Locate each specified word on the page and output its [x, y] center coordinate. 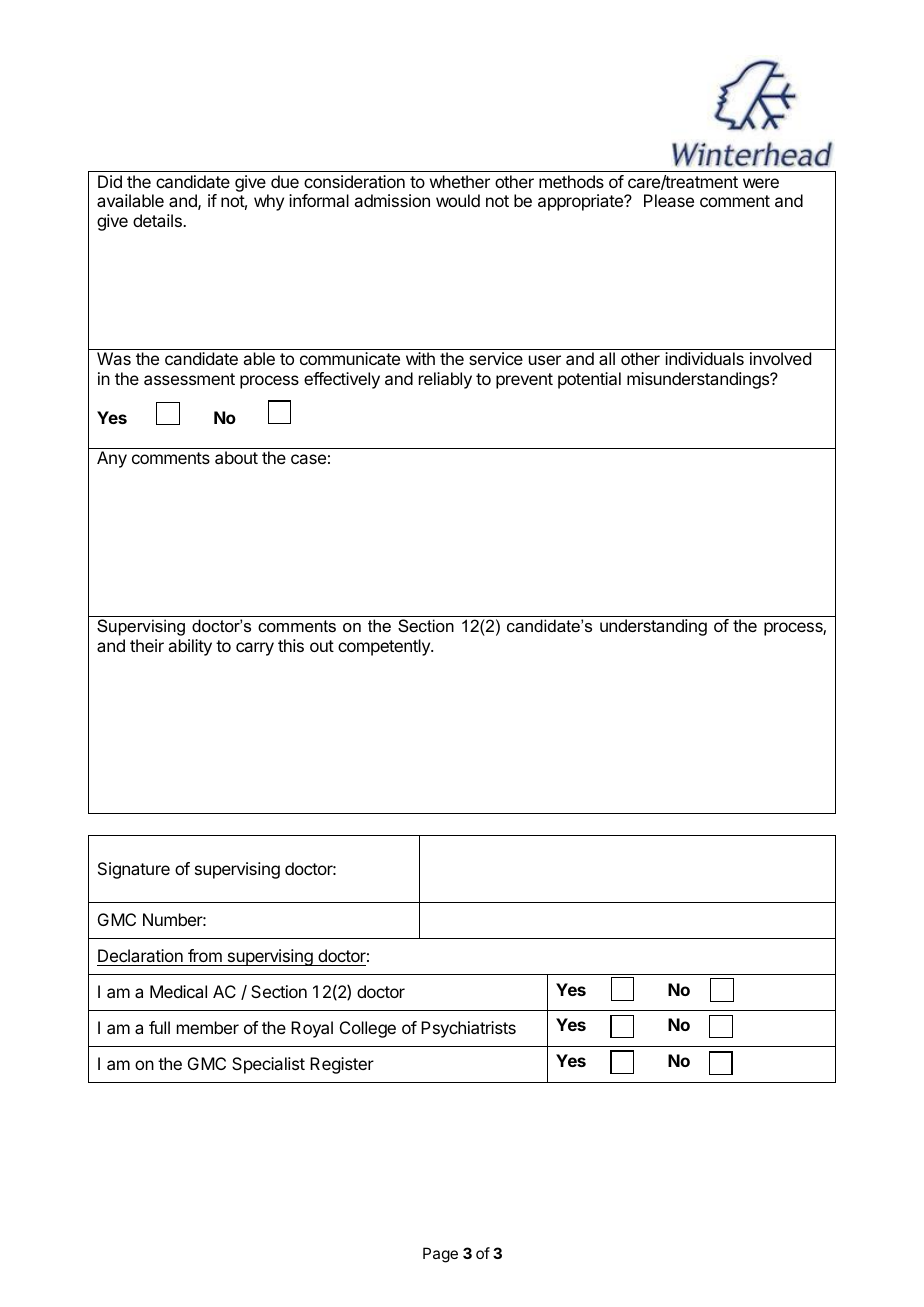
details [158, 220]
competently [385, 647]
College [368, 1029]
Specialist [268, 1065]
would [458, 200]
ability [190, 647]
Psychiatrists [468, 1029]
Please [669, 200]
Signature [134, 870]
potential [589, 380]
